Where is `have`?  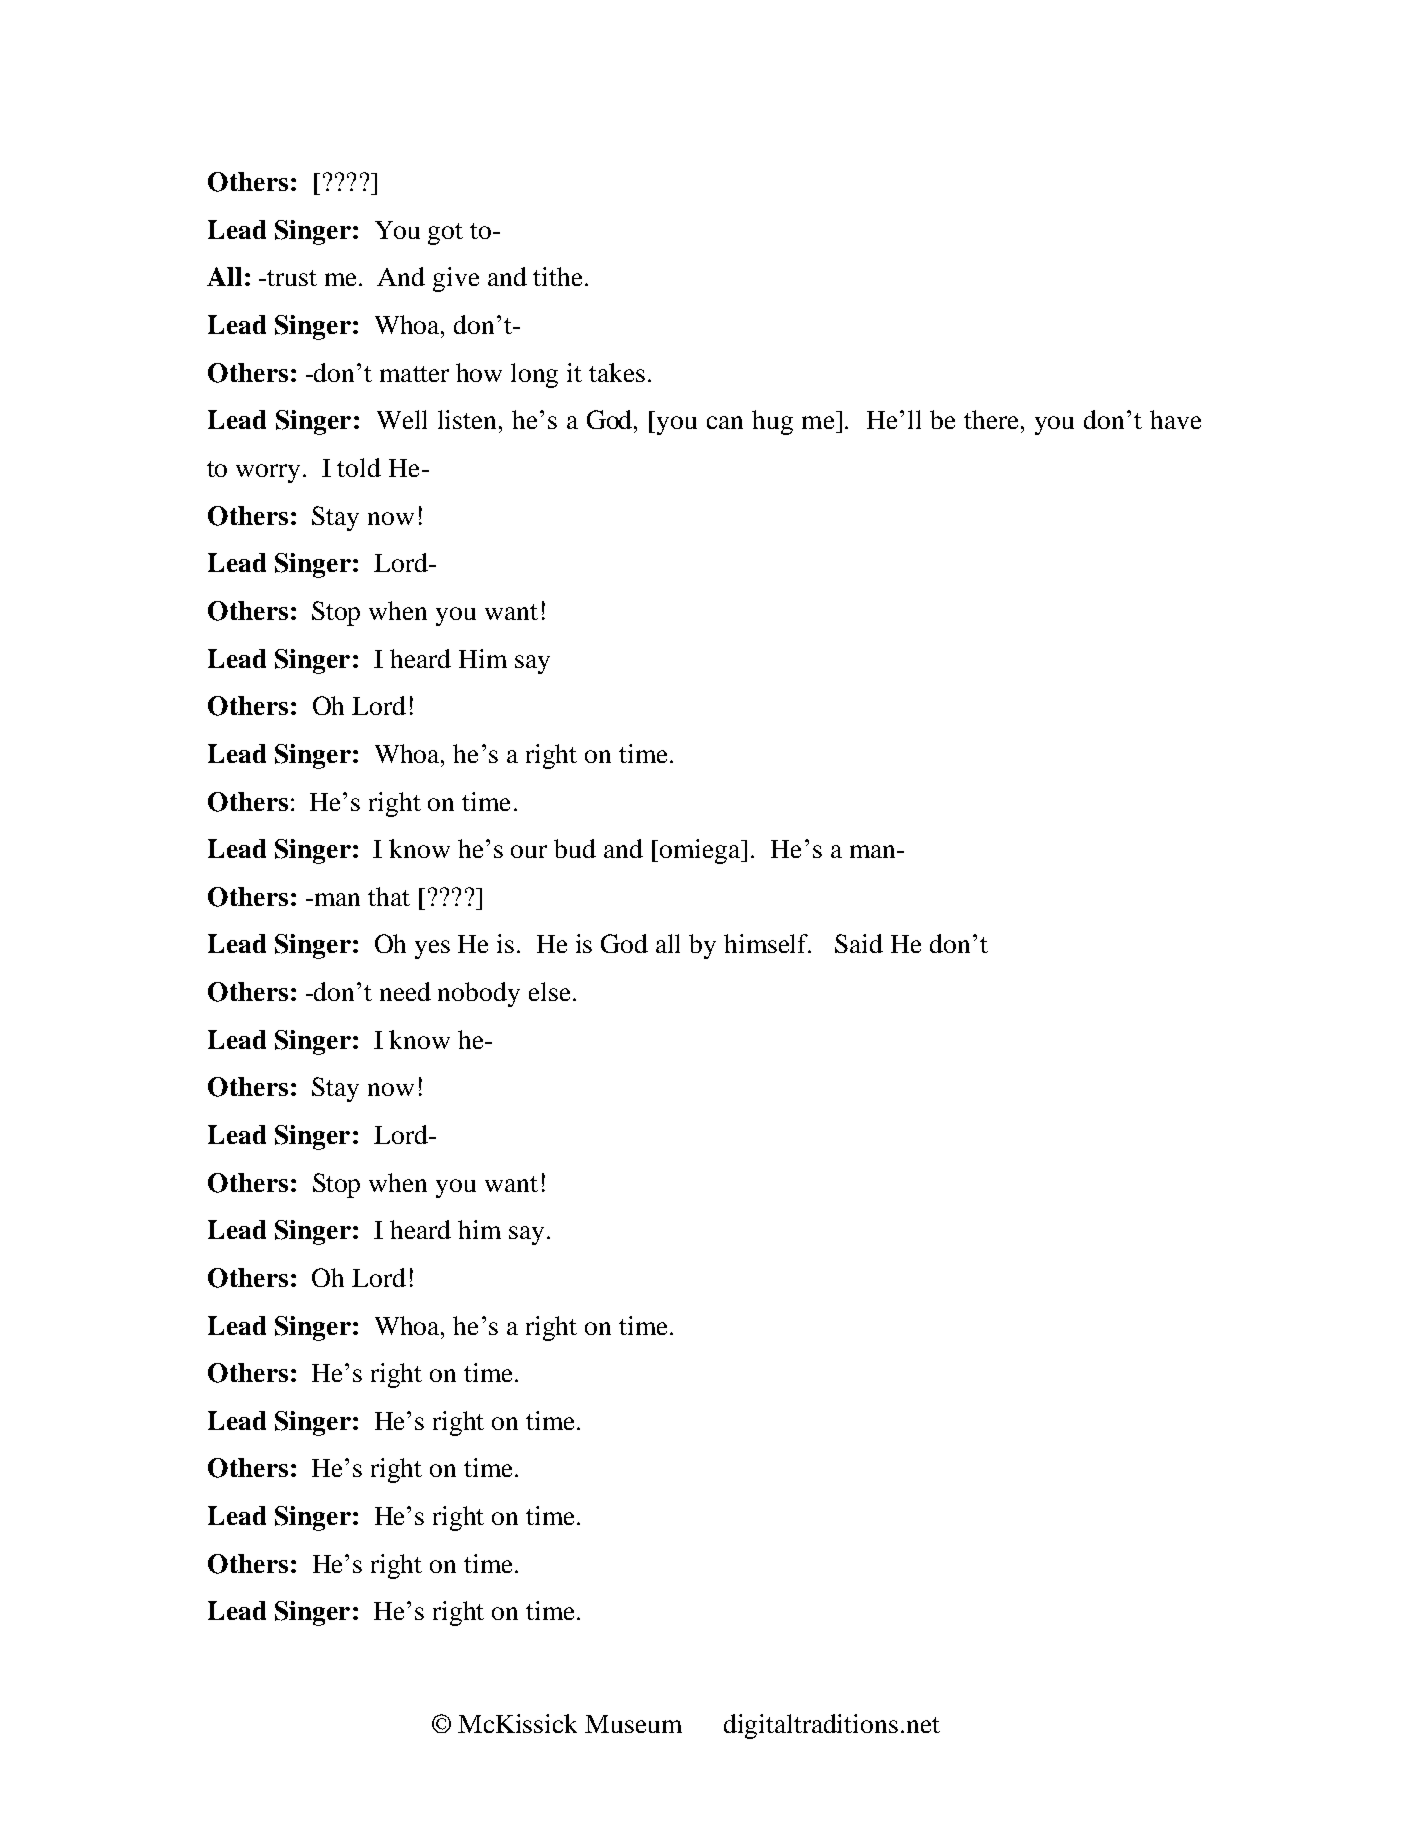
have is located at coordinates (1175, 419).
